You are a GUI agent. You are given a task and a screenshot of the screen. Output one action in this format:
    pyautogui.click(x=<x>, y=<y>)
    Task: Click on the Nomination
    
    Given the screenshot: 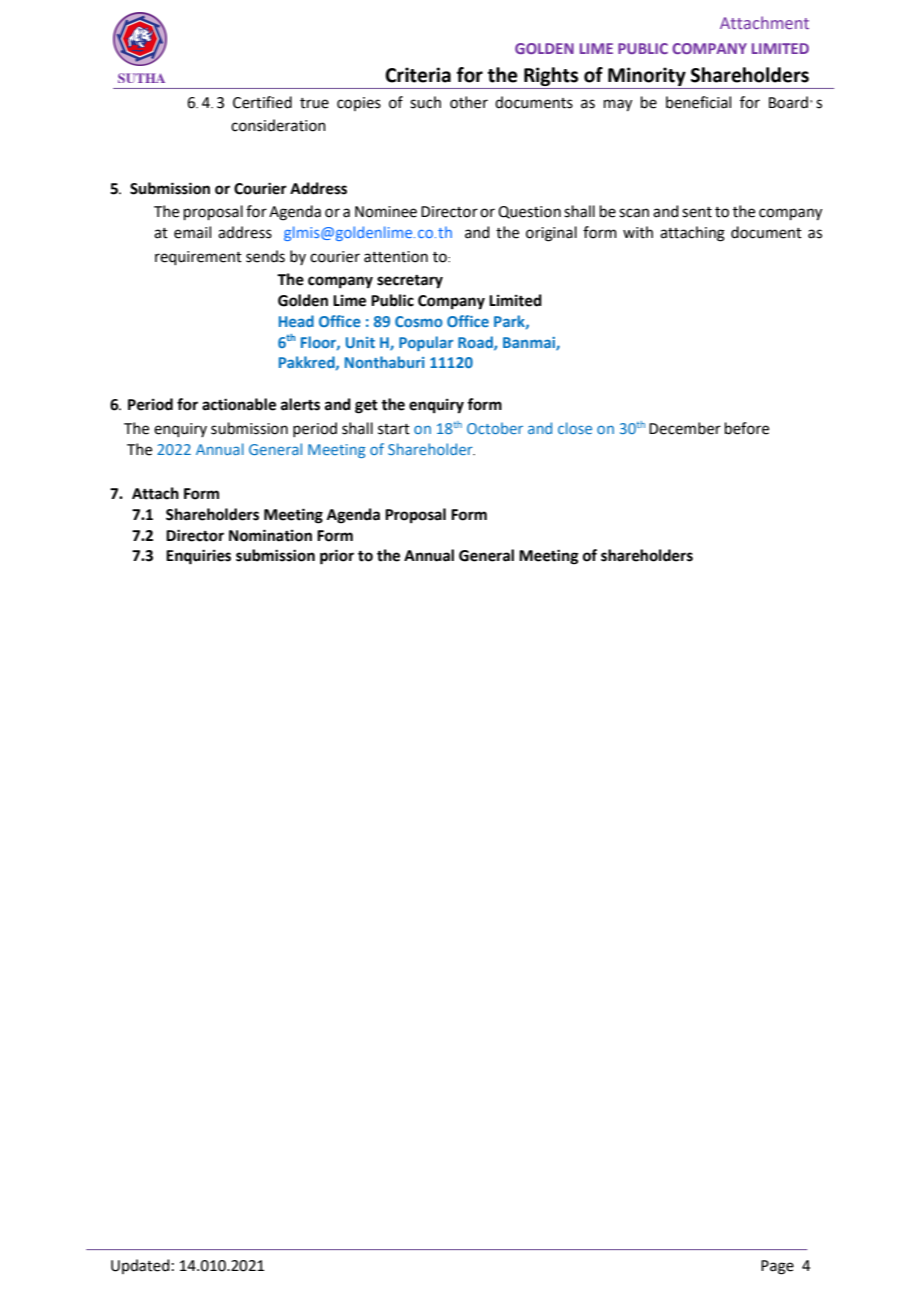 What is the action you would take?
    pyautogui.click(x=270, y=535)
